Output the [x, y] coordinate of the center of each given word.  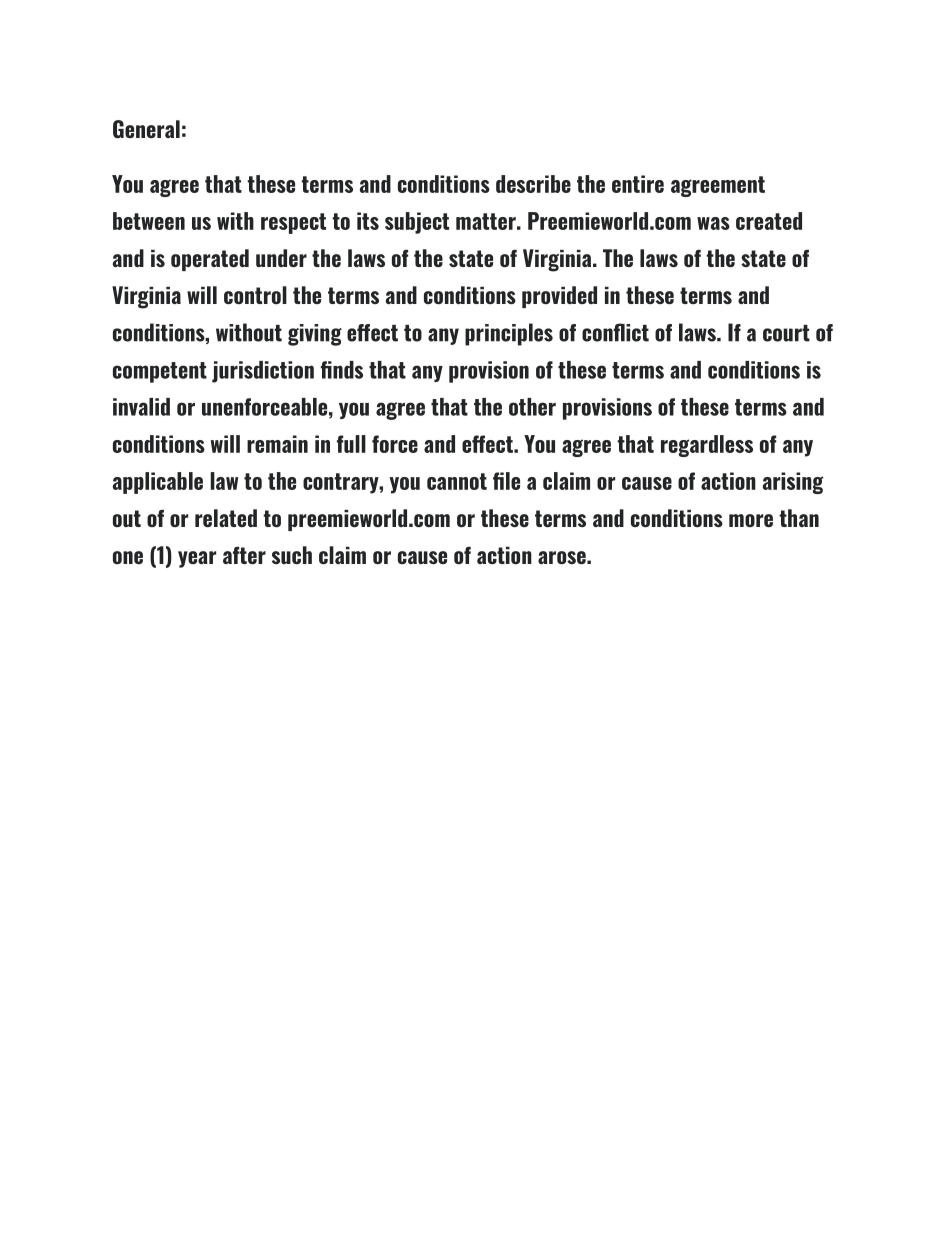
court [786, 333]
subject [417, 223]
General [146, 129]
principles [509, 334]
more [751, 520]
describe [533, 184]
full [351, 444]
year [197, 559]
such [292, 555]
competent [160, 372]
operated [210, 260]
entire [638, 184]
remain [277, 444]
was [713, 223]
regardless [707, 446]
